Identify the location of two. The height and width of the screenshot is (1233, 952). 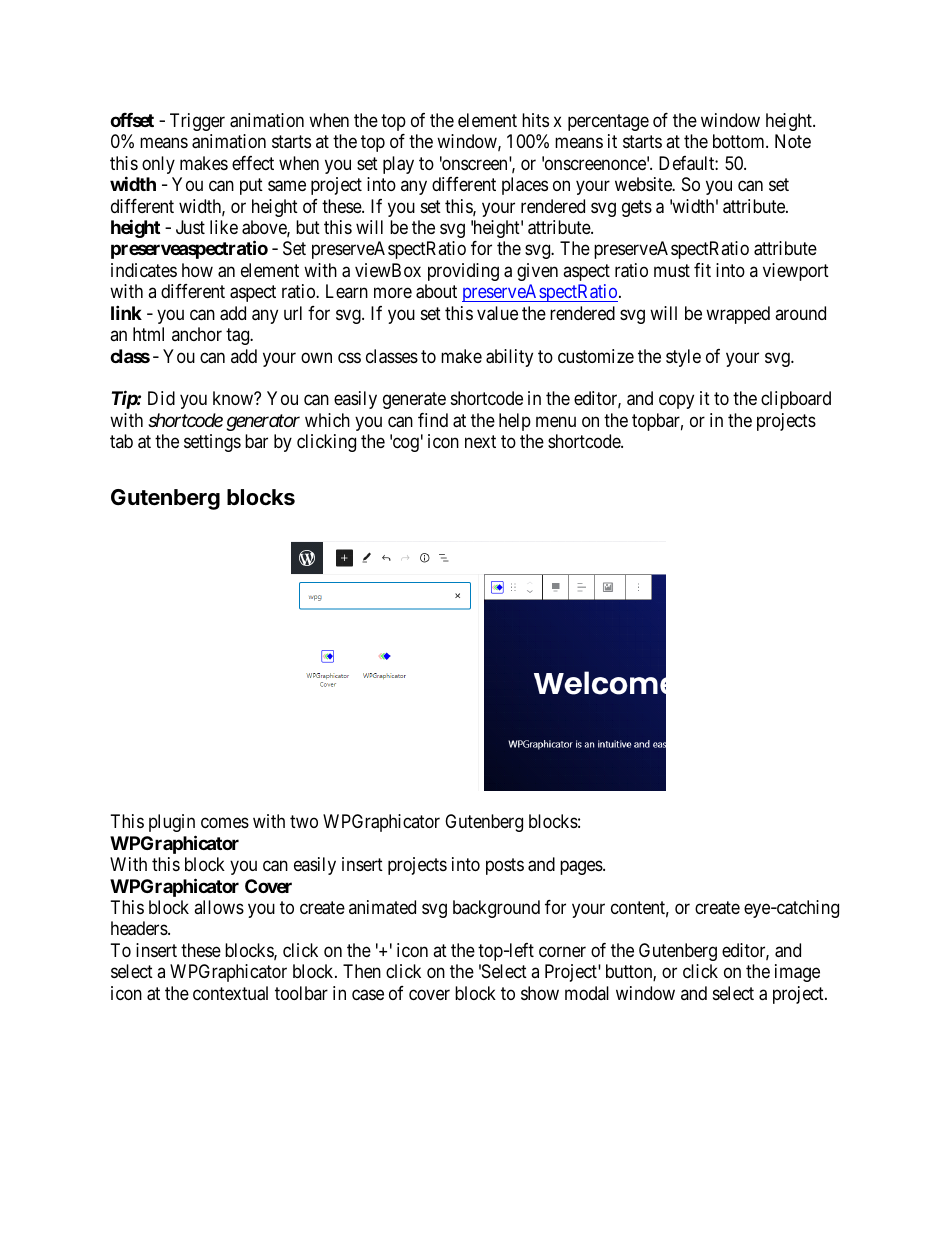
(304, 821).
